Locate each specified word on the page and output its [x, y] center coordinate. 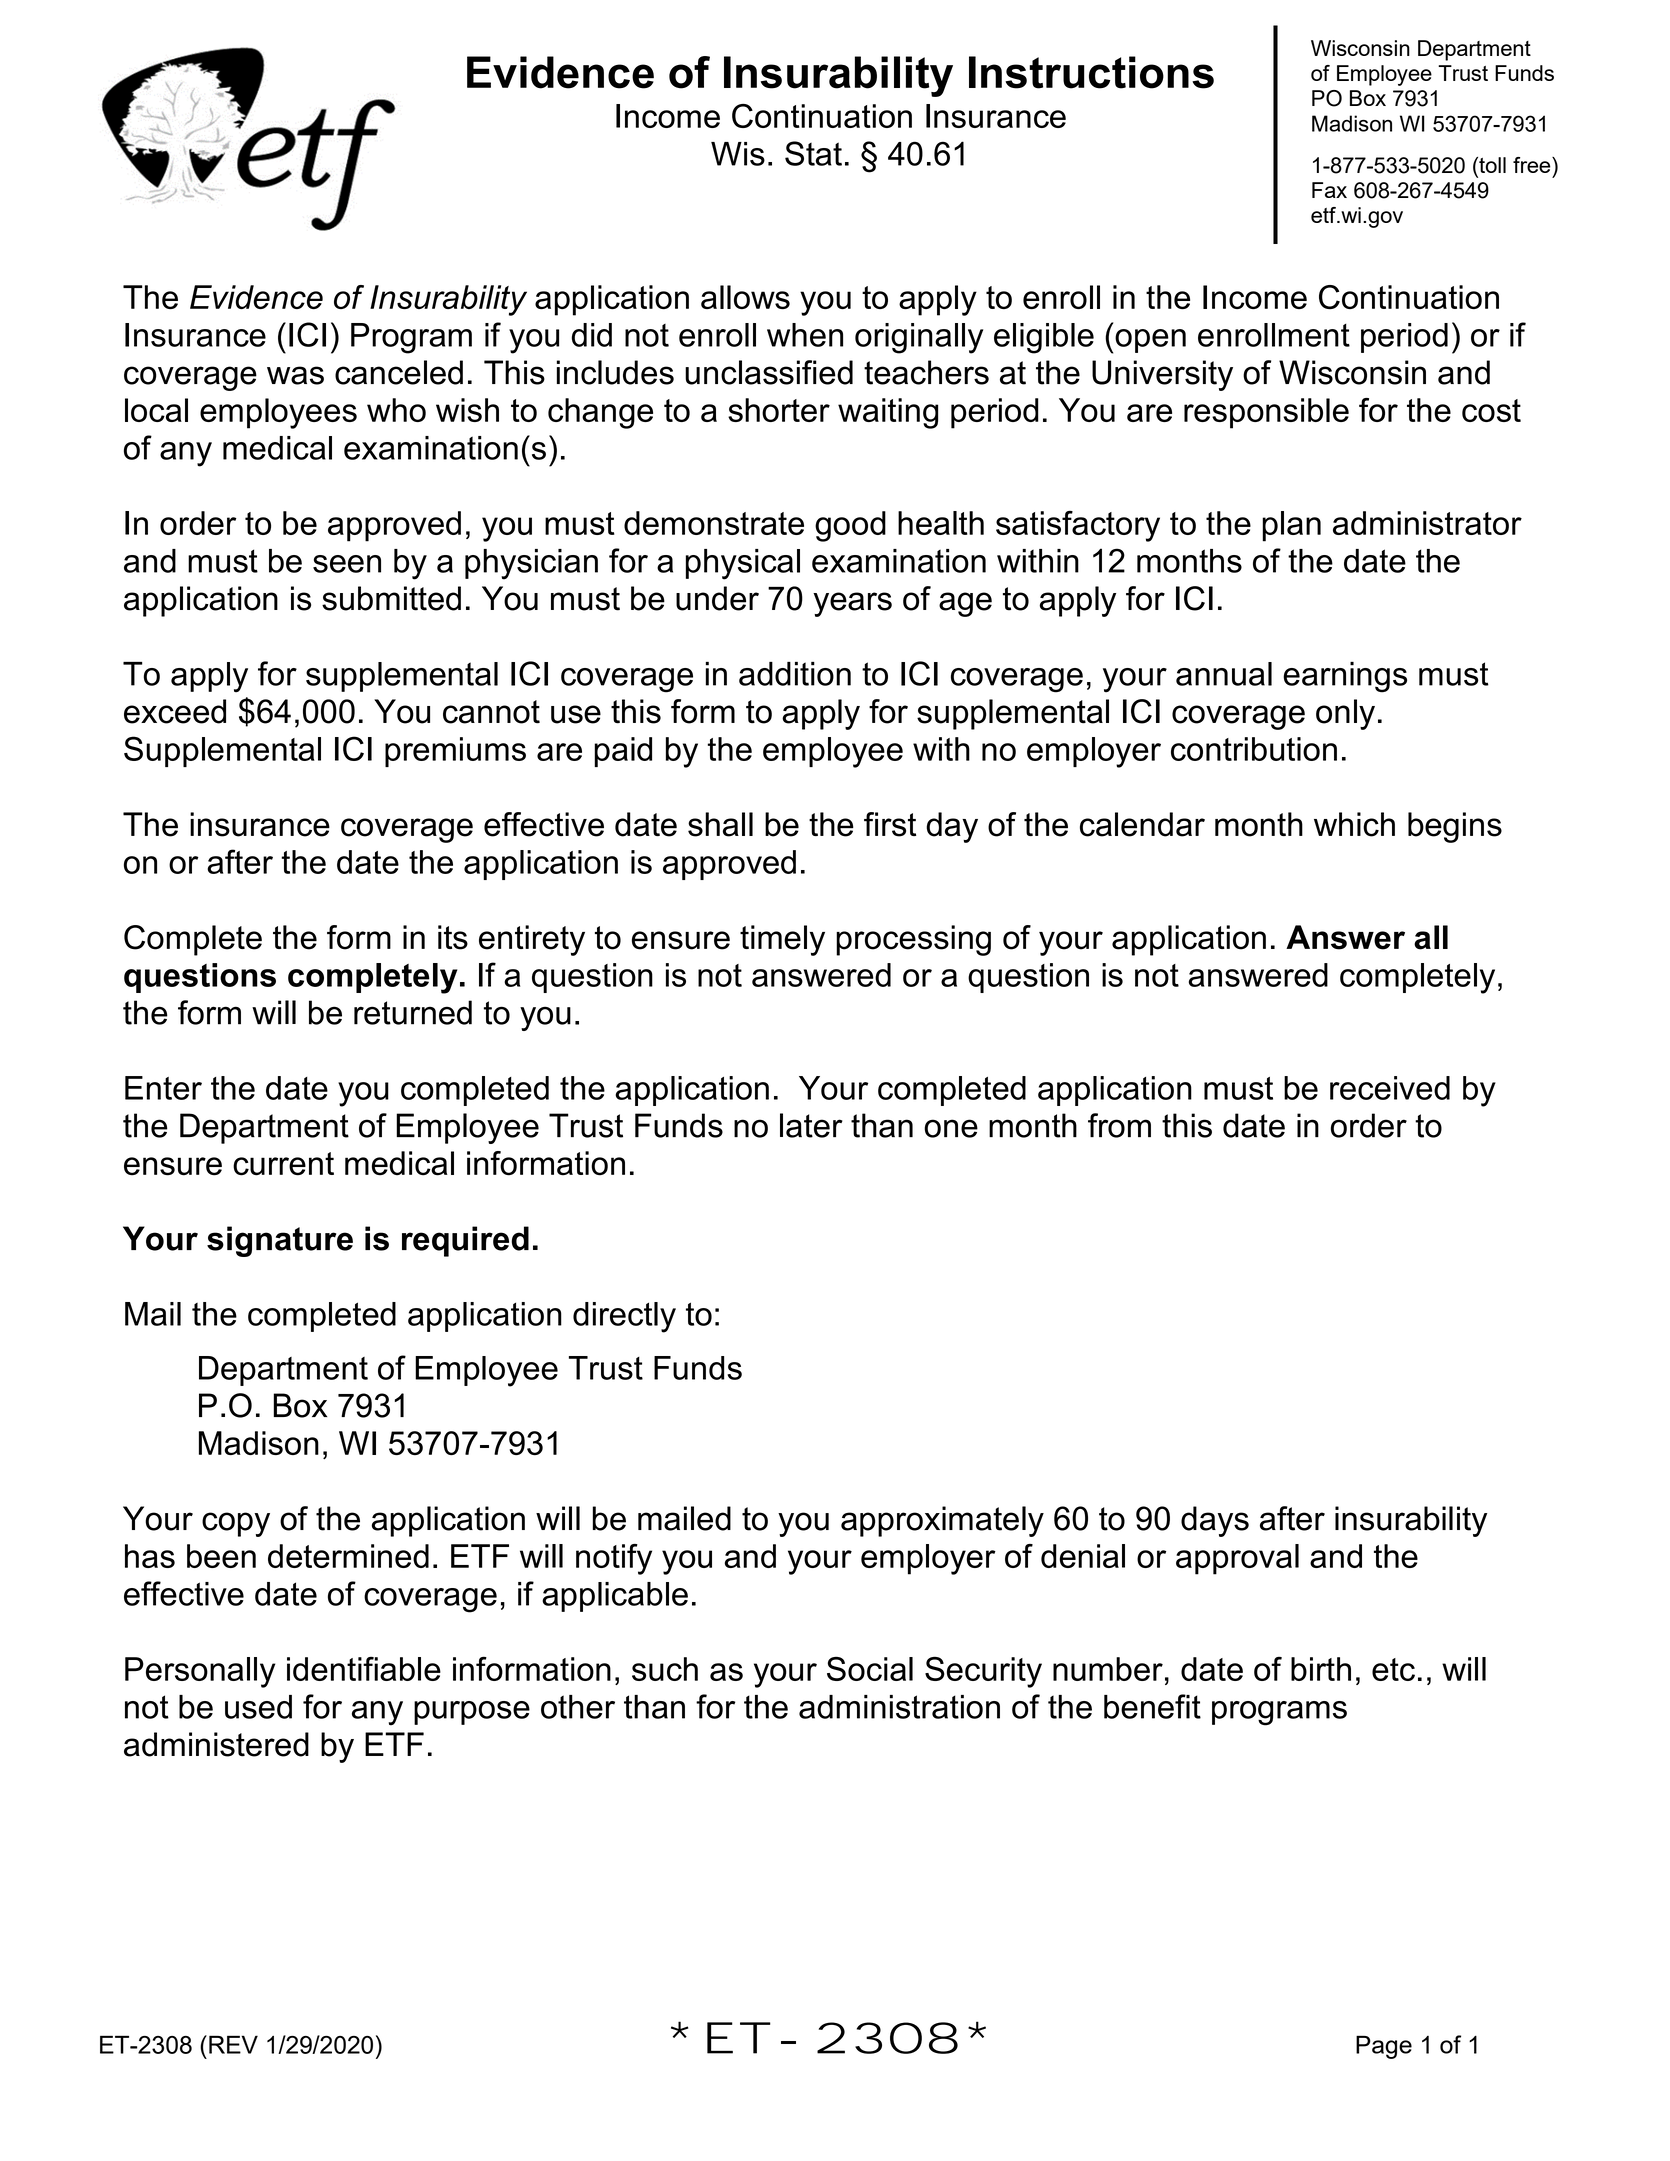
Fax [1329, 190]
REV [233, 2044]
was [295, 375]
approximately [942, 1521]
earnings [1345, 677]
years [852, 604]
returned [413, 1012]
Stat [813, 153]
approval [1237, 1559]
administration [899, 1707]
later [811, 1125]
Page [1384, 2047]
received [1390, 1088]
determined [348, 1556]
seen [347, 564]
